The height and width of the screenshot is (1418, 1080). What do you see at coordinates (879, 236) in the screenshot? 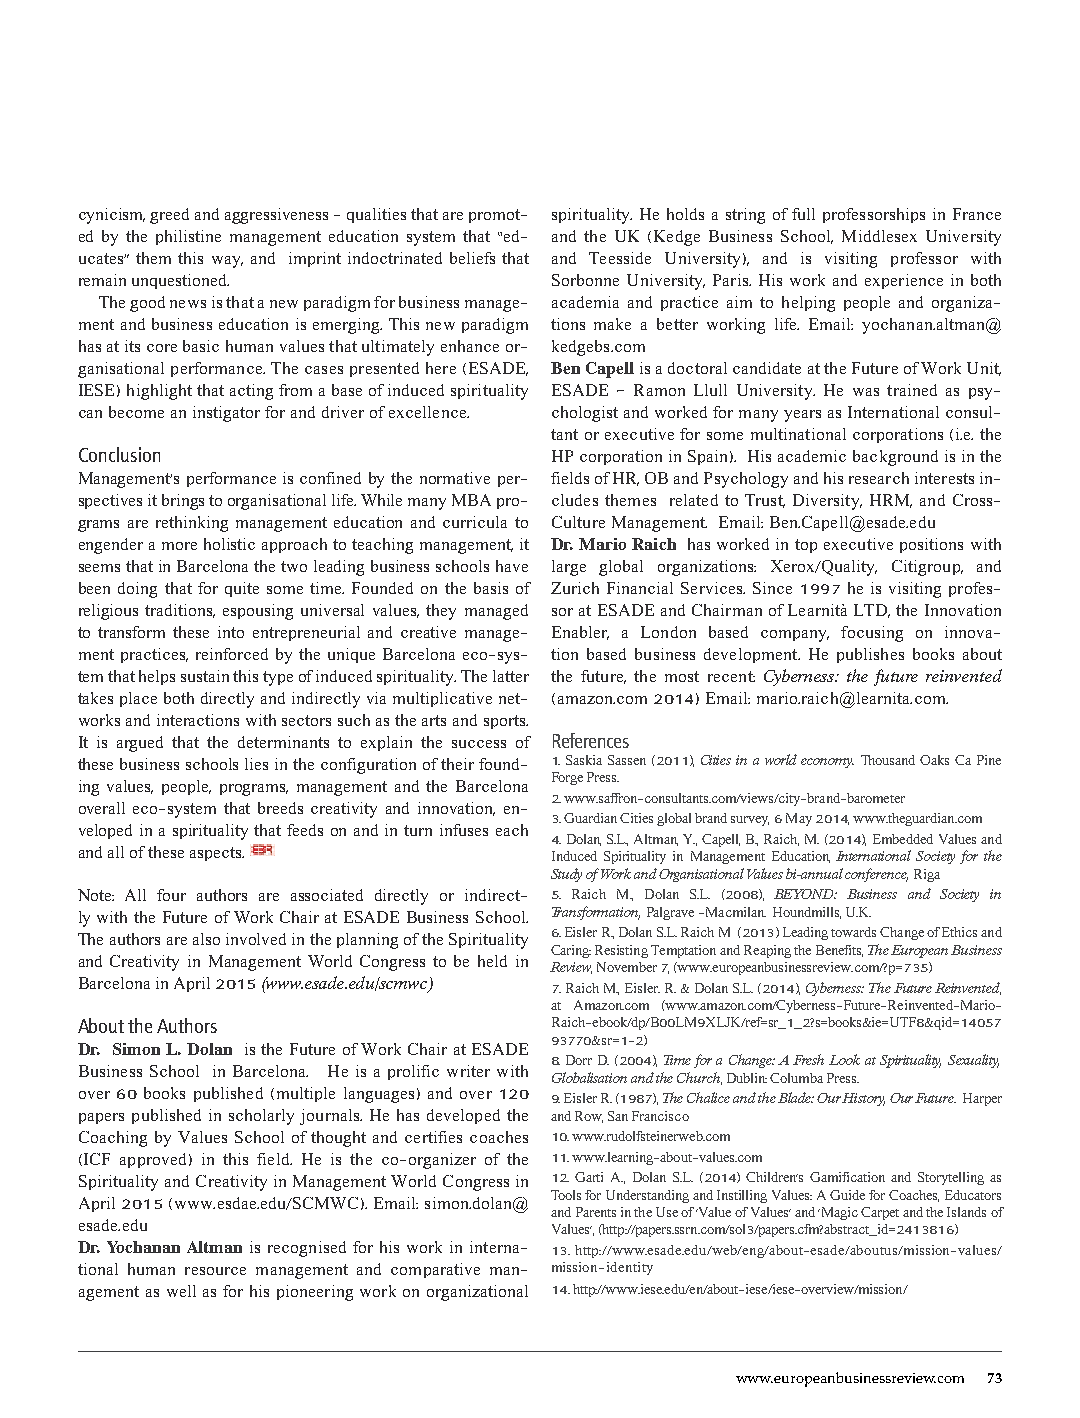
I see `Middlesex` at bounding box center [879, 236].
